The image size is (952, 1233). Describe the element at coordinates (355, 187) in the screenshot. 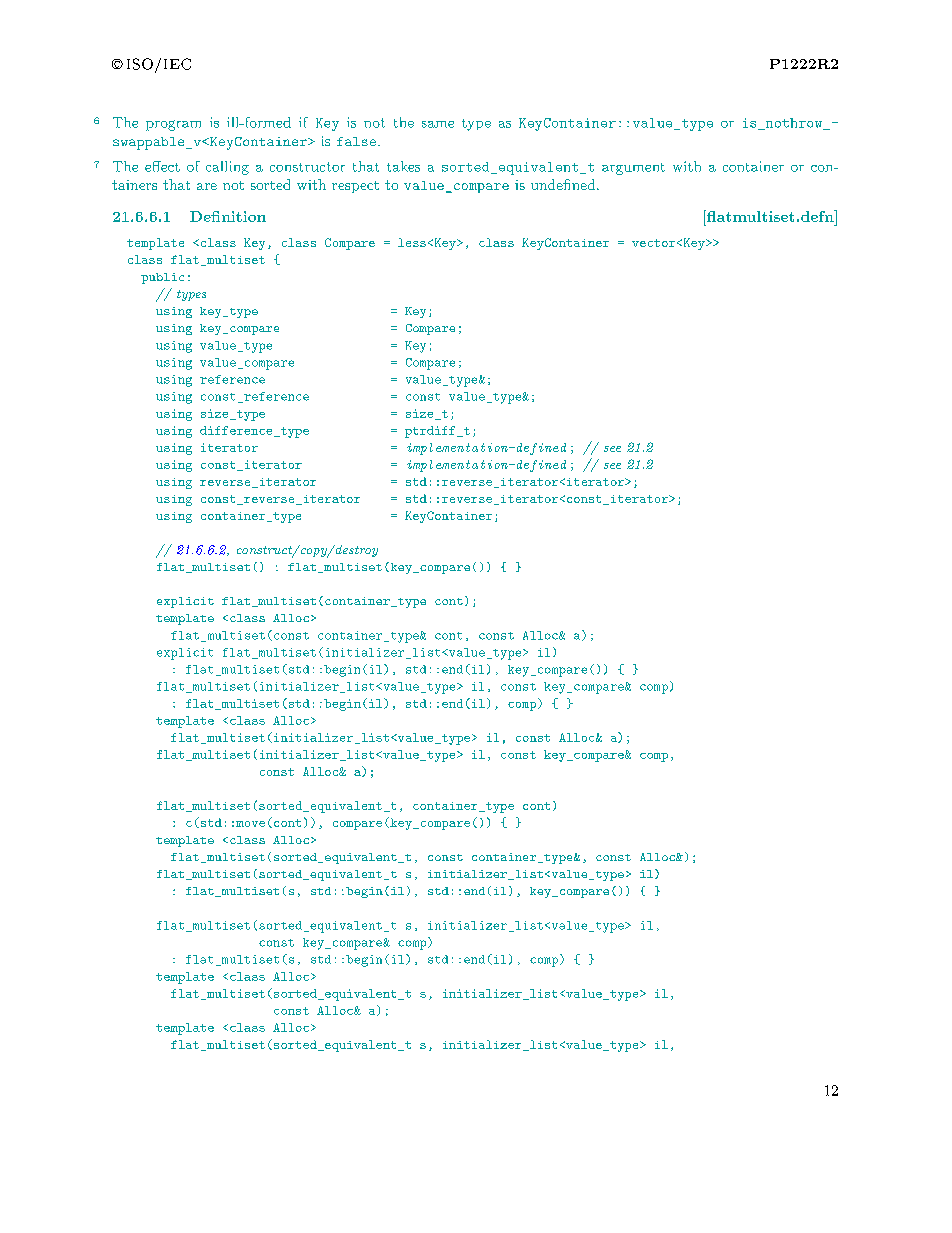

I see `respect` at that location.
